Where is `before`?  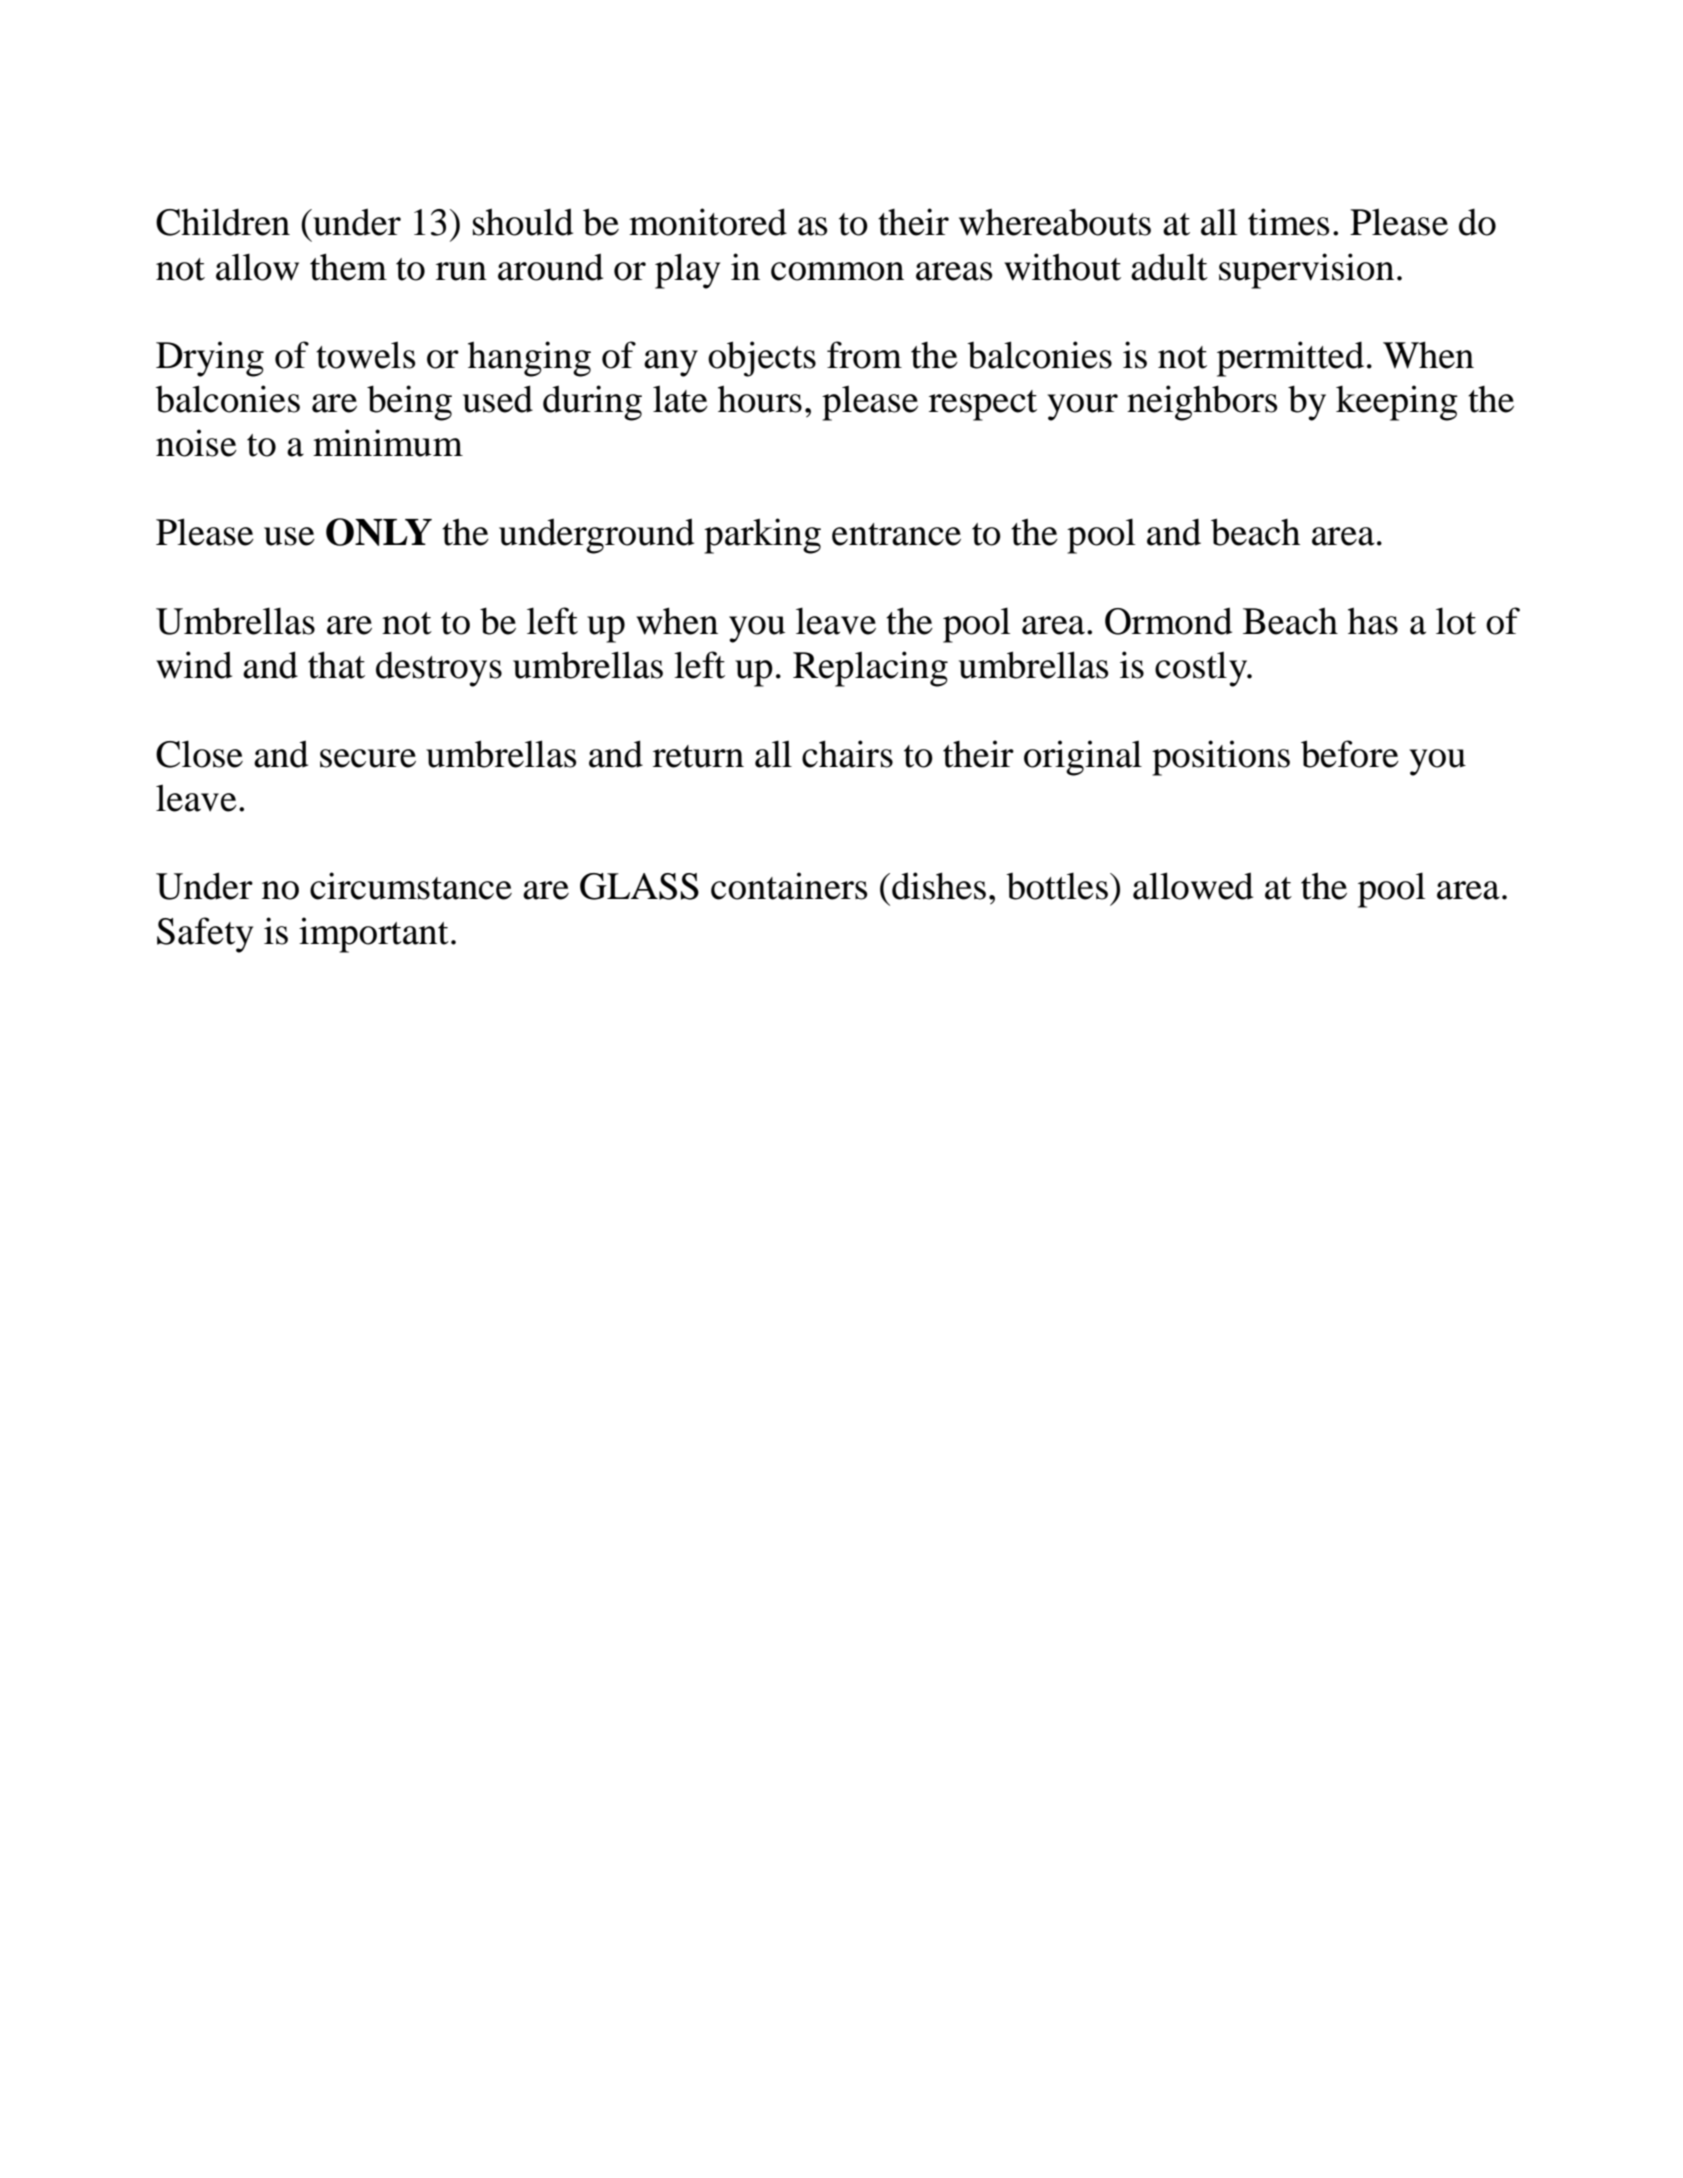 before is located at coordinates (1350, 754).
